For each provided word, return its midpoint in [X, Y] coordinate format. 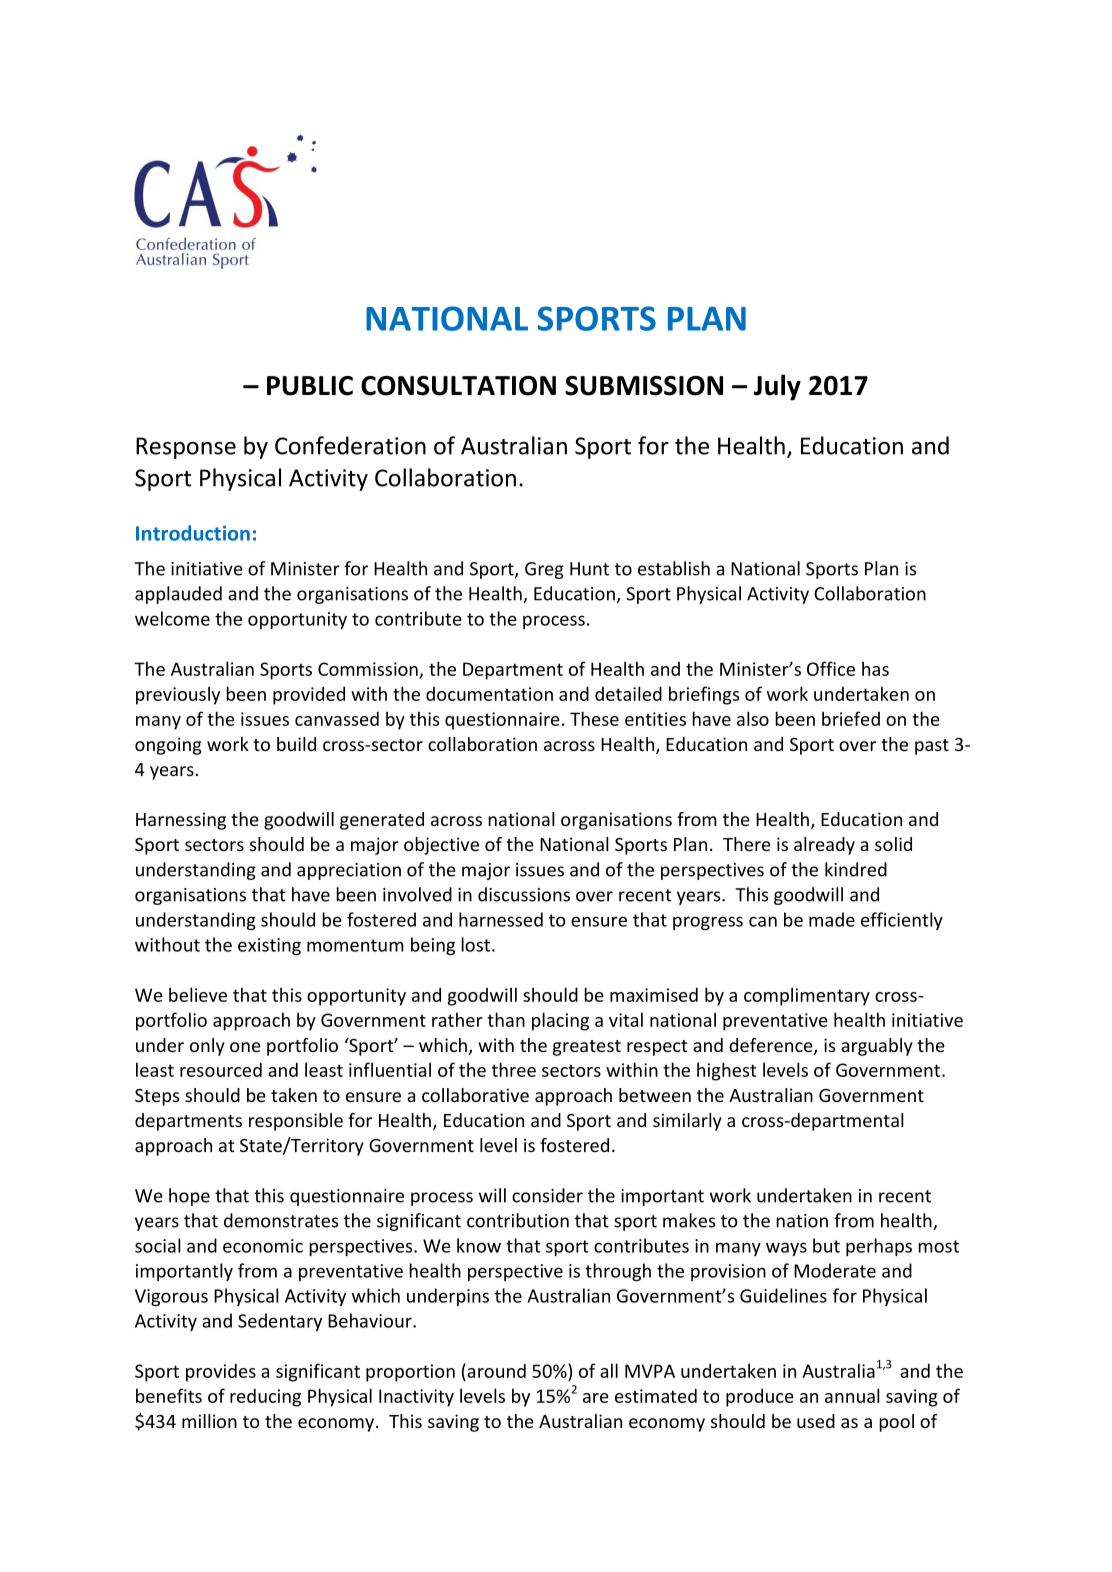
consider [547, 1195]
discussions [524, 894]
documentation [489, 694]
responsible [296, 1122]
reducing [265, 1397]
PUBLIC [310, 386]
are [596, 1398]
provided [309, 695]
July [777, 387]
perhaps [879, 1247]
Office [831, 668]
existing [269, 946]
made [832, 919]
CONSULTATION [458, 386]
